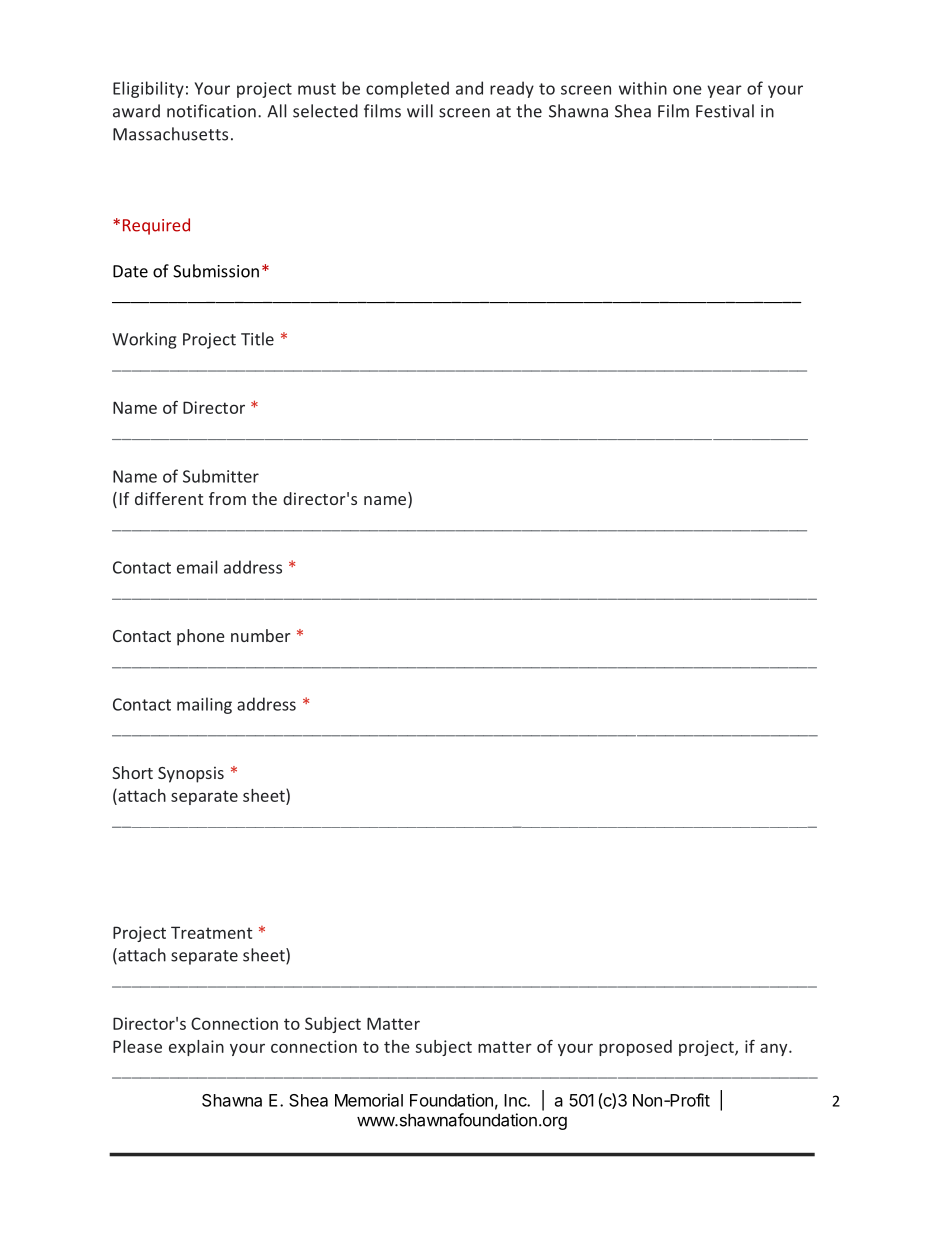 The width and height of the page is (952, 1233). Describe the element at coordinates (257, 339) in the page. I see `Title` at that location.
